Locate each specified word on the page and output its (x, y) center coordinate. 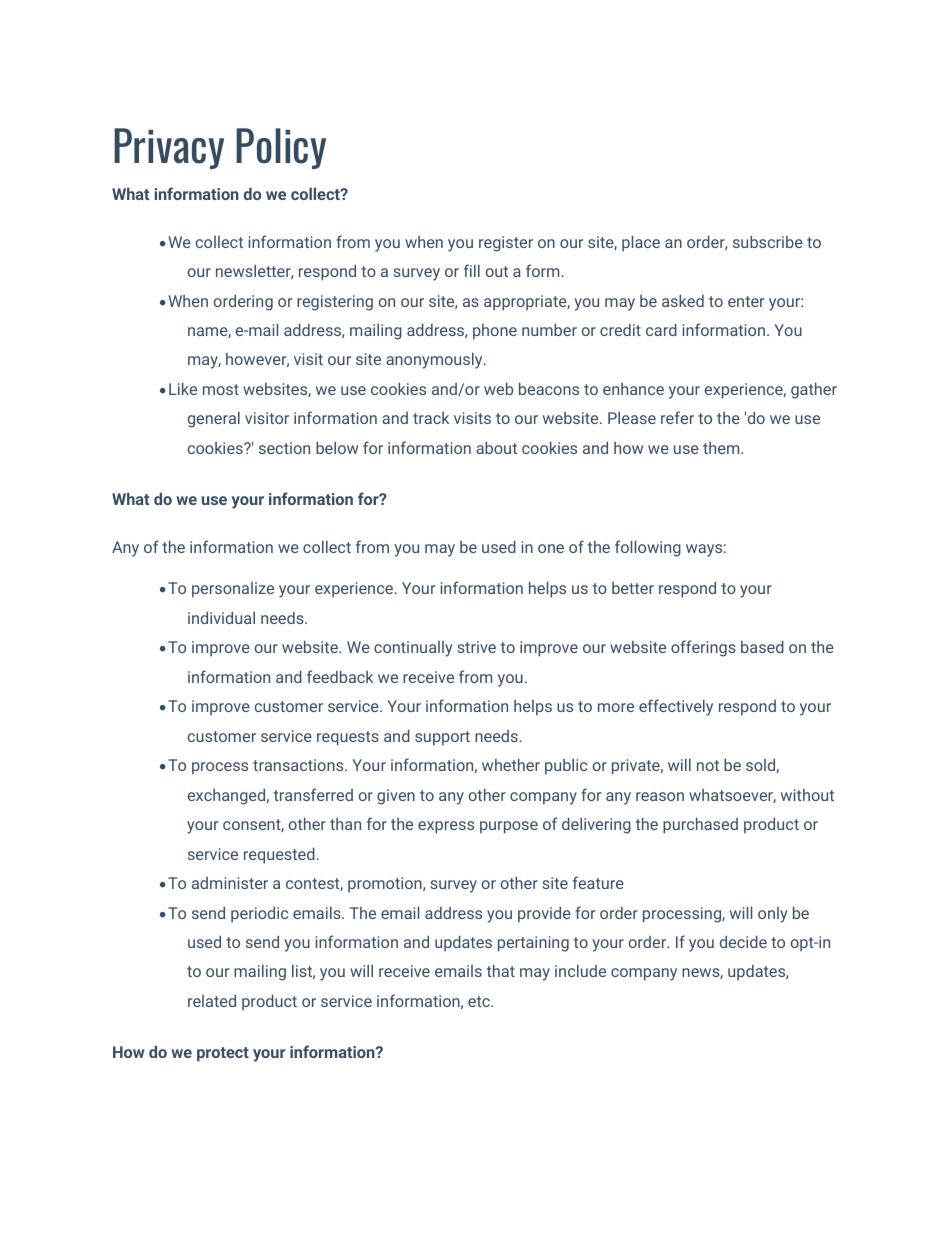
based (762, 646)
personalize (233, 590)
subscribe (768, 241)
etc (480, 1001)
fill (472, 270)
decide (743, 941)
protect (223, 1054)
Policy (281, 148)
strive (476, 647)
